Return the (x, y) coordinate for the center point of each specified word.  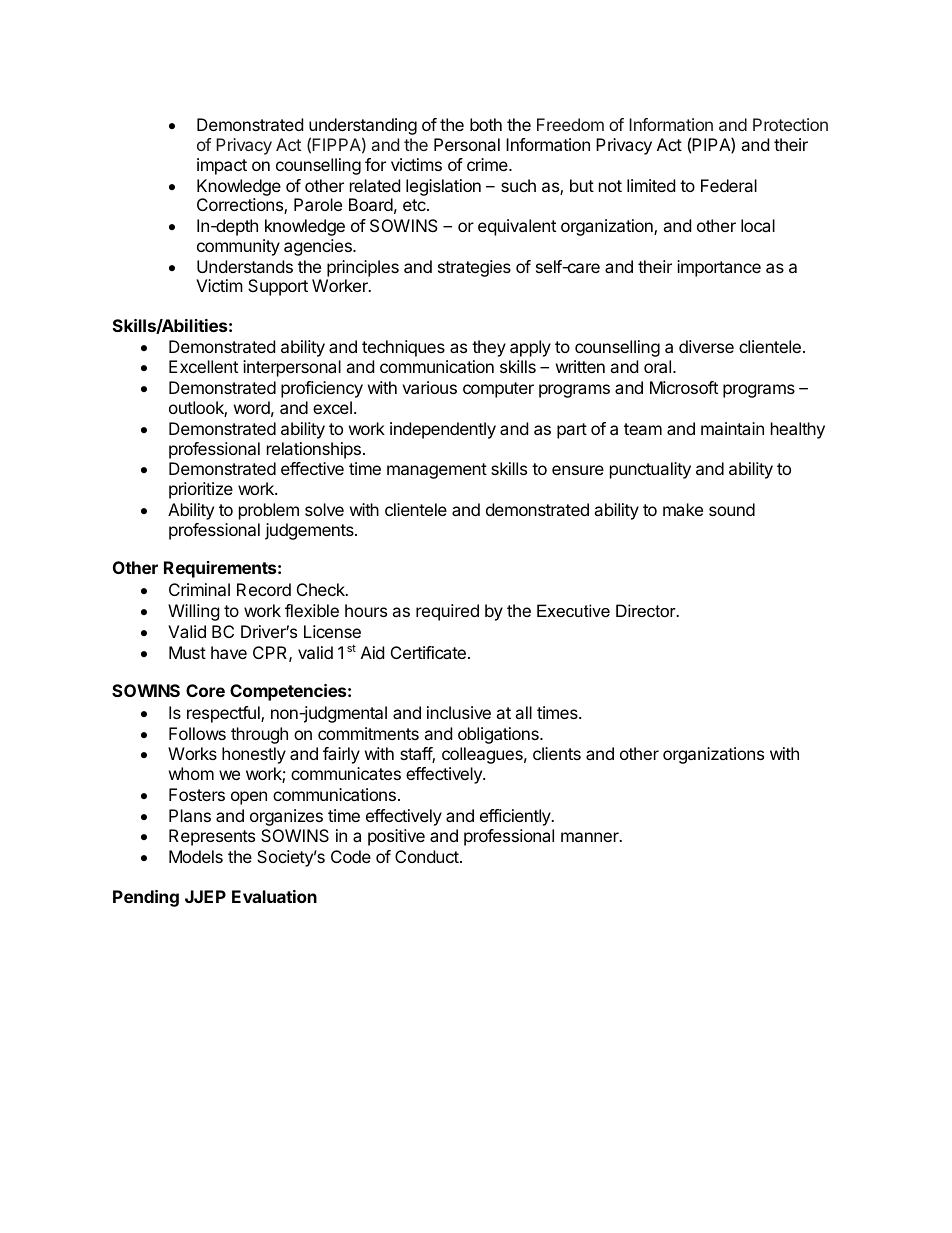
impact (222, 166)
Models (196, 856)
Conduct (428, 856)
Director (647, 610)
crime (488, 164)
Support (278, 287)
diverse (706, 346)
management (437, 471)
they (489, 348)
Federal (729, 185)
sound (732, 509)
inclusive (459, 712)
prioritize (201, 490)
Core (205, 690)
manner (591, 837)
